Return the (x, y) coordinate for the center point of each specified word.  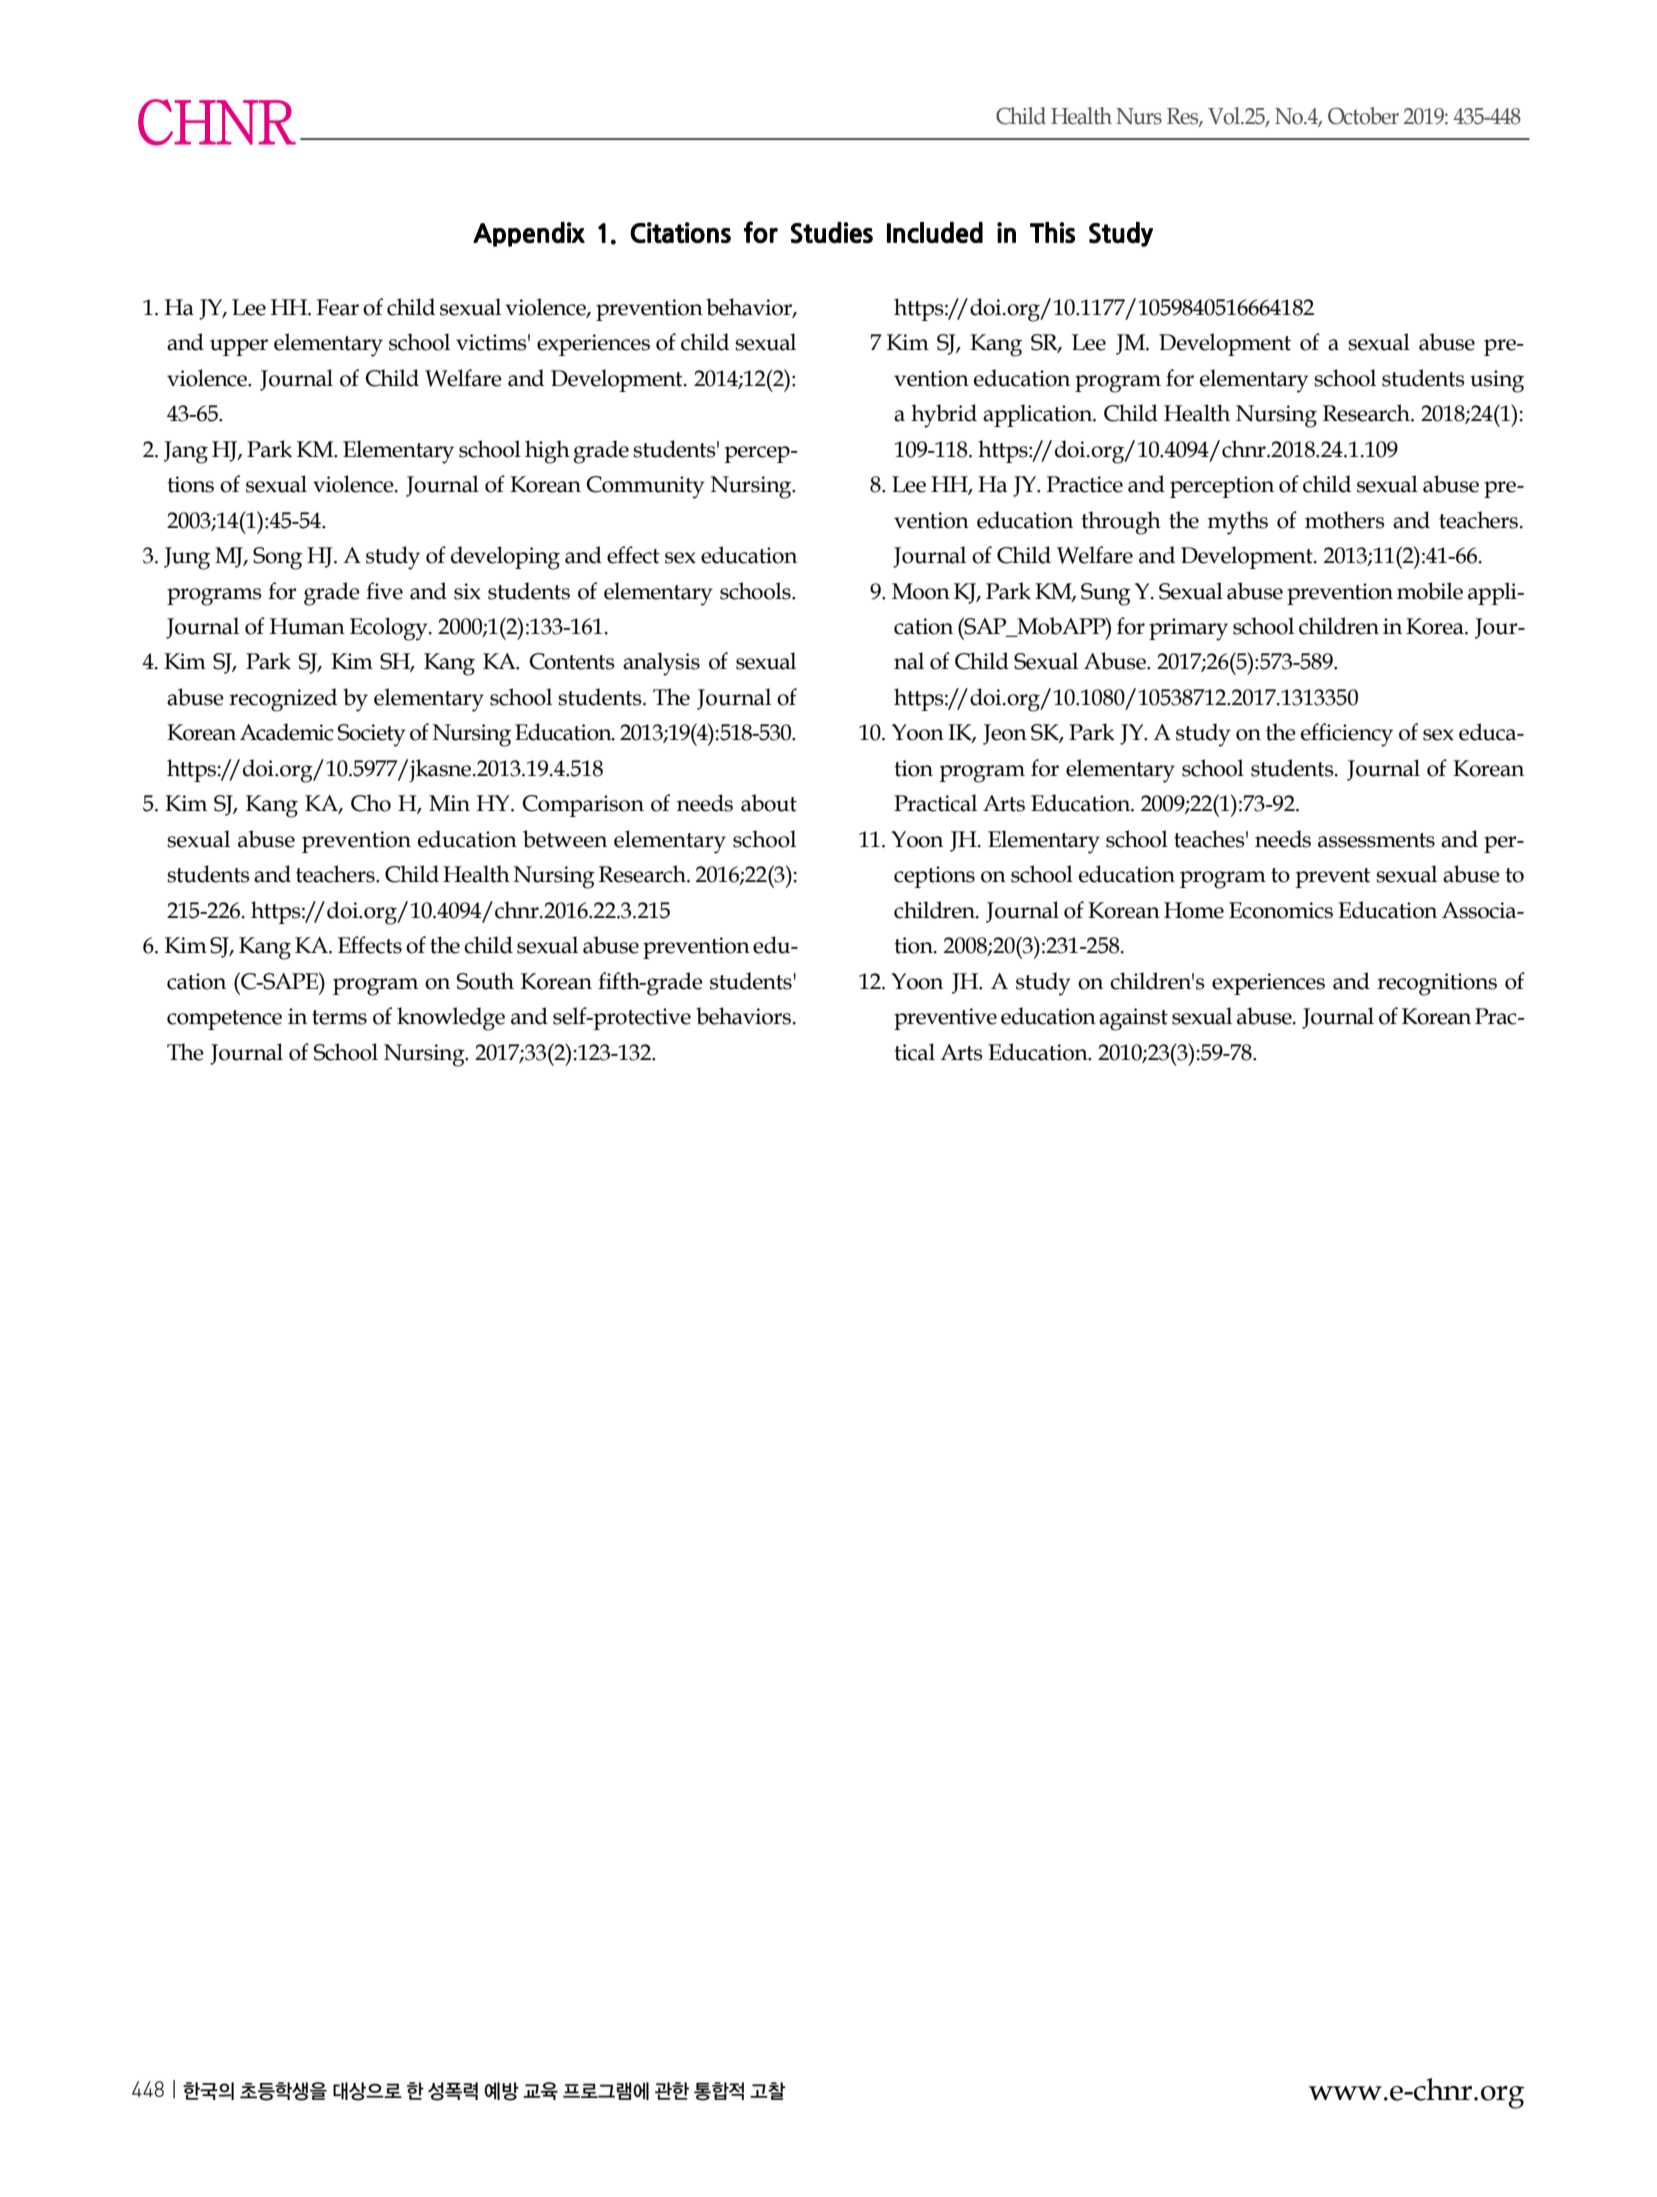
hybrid (944, 416)
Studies (832, 233)
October (1363, 116)
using (1497, 381)
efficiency (1347, 735)
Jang (186, 452)
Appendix (529, 234)
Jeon (1005, 734)
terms (339, 1017)
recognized (283, 700)
